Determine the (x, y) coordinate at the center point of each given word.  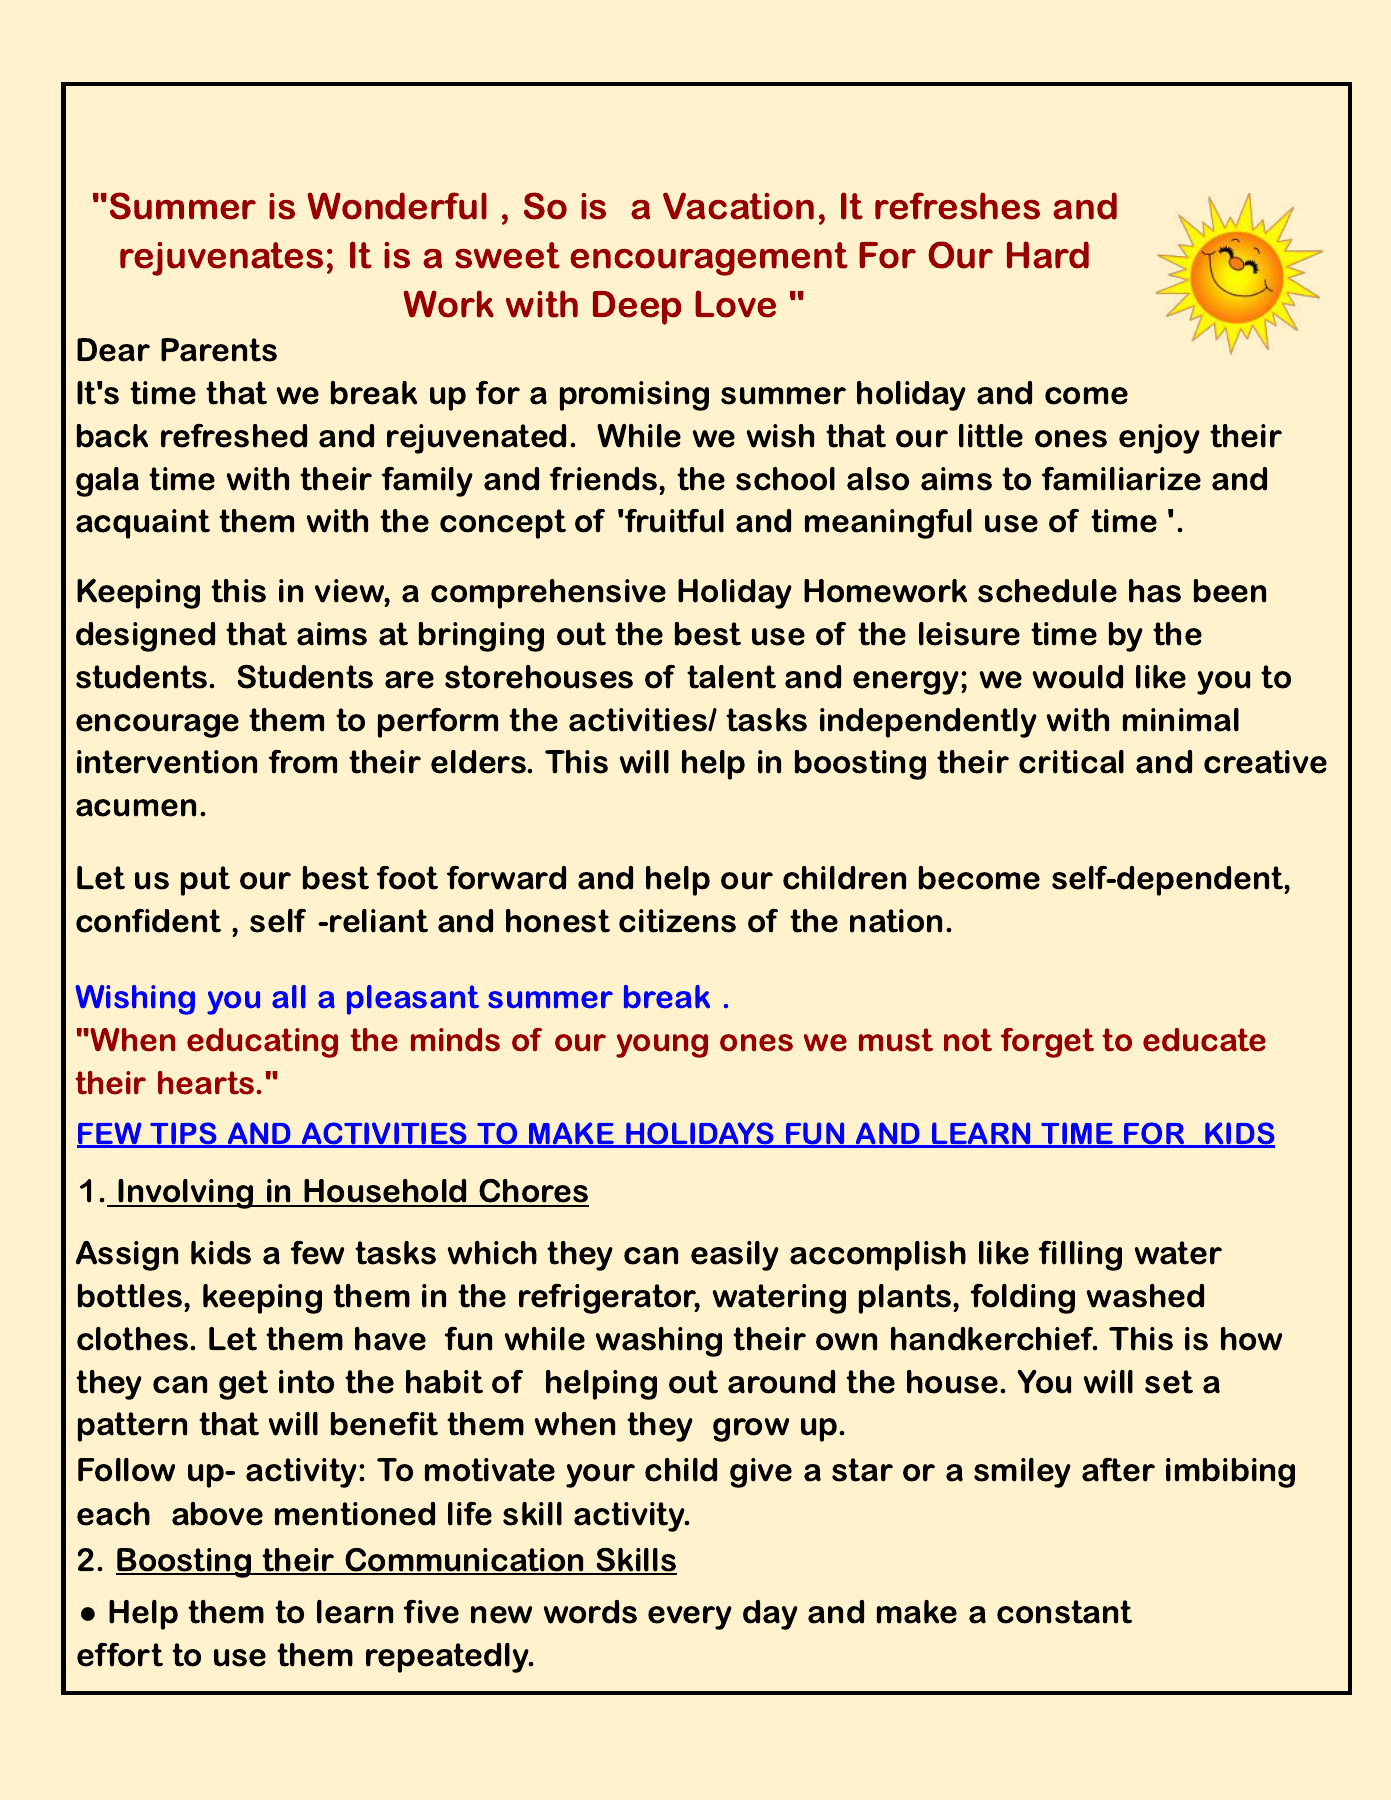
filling (1080, 1256)
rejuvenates (221, 259)
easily (735, 1256)
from (303, 762)
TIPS (184, 1134)
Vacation (738, 206)
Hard (1048, 255)
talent (731, 677)
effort (120, 1655)
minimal (1181, 720)
